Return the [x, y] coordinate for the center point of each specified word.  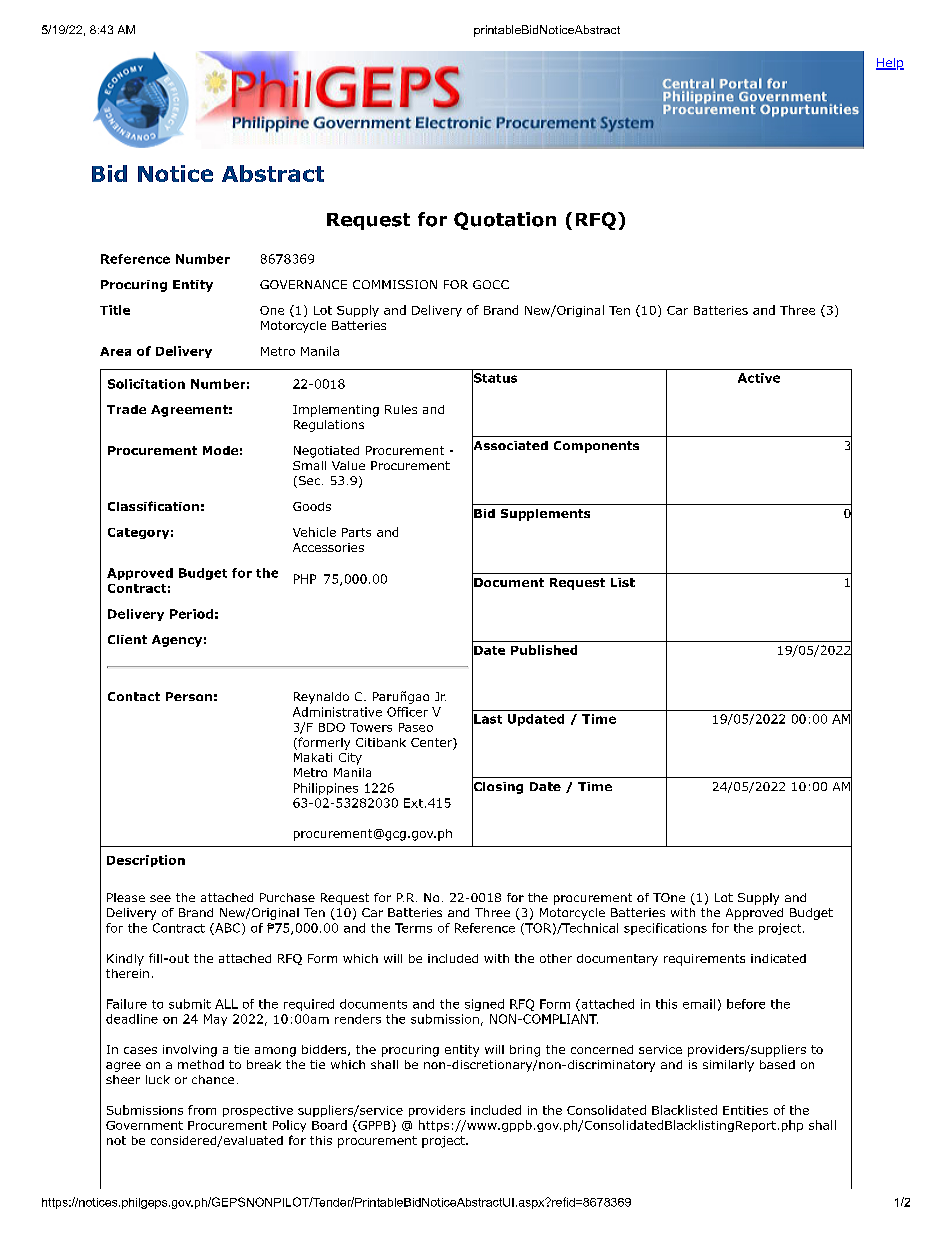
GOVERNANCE [303, 284]
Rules [401, 409]
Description [146, 861]
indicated [778, 958]
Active [759, 378]
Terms [413, 928]
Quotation [505, 221]
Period [191, 614]
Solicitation [146, 384]
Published [544, 650]
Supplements [545, 515]
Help [890, 64]
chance [213, 1079]
